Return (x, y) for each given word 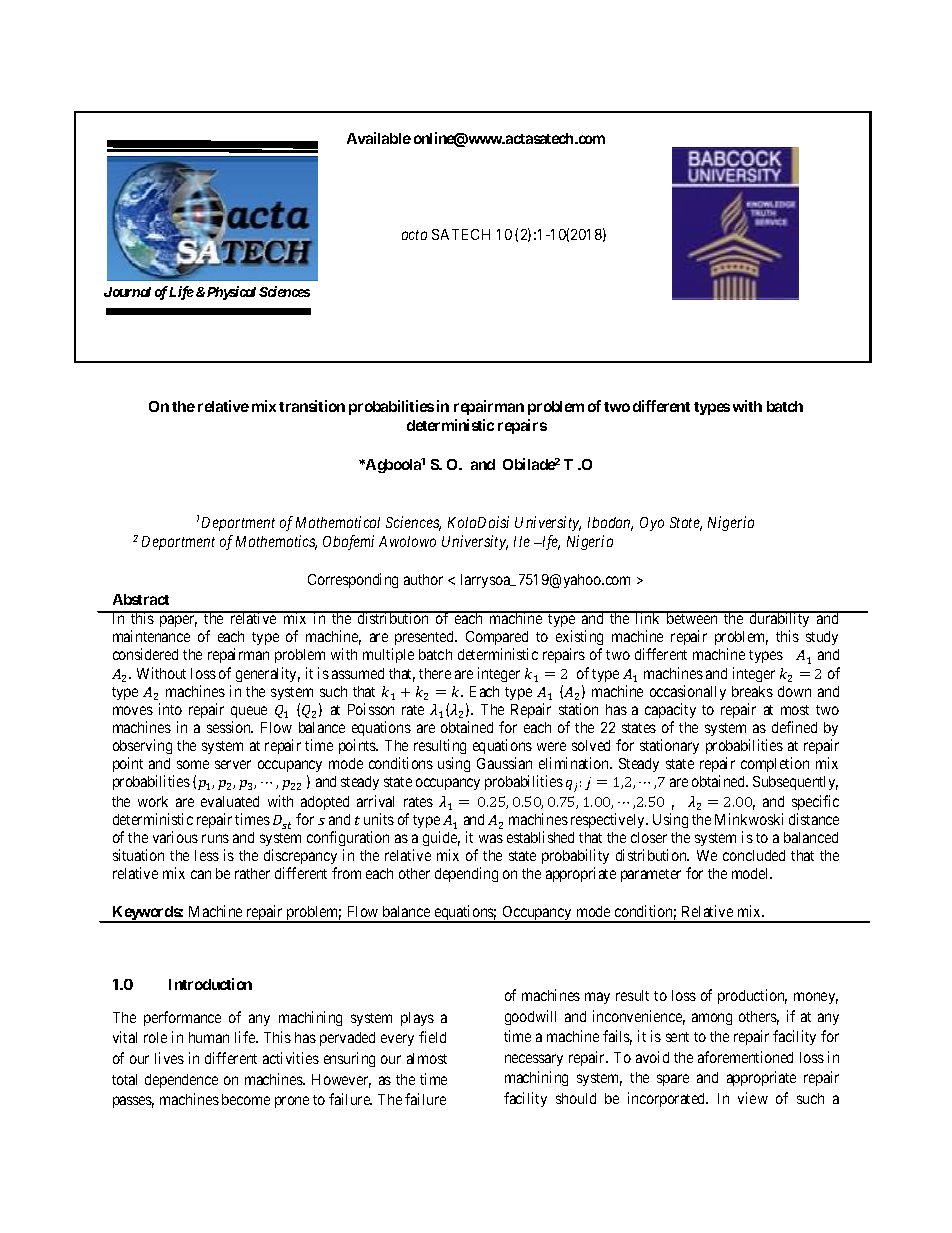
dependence (181, 1081)
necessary (534, 1060)
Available (379, 138)
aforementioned (745, 1057)
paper (178, 621)
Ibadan (610, 524)
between (692, 618)
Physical (230, 293)
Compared (497, 638)
